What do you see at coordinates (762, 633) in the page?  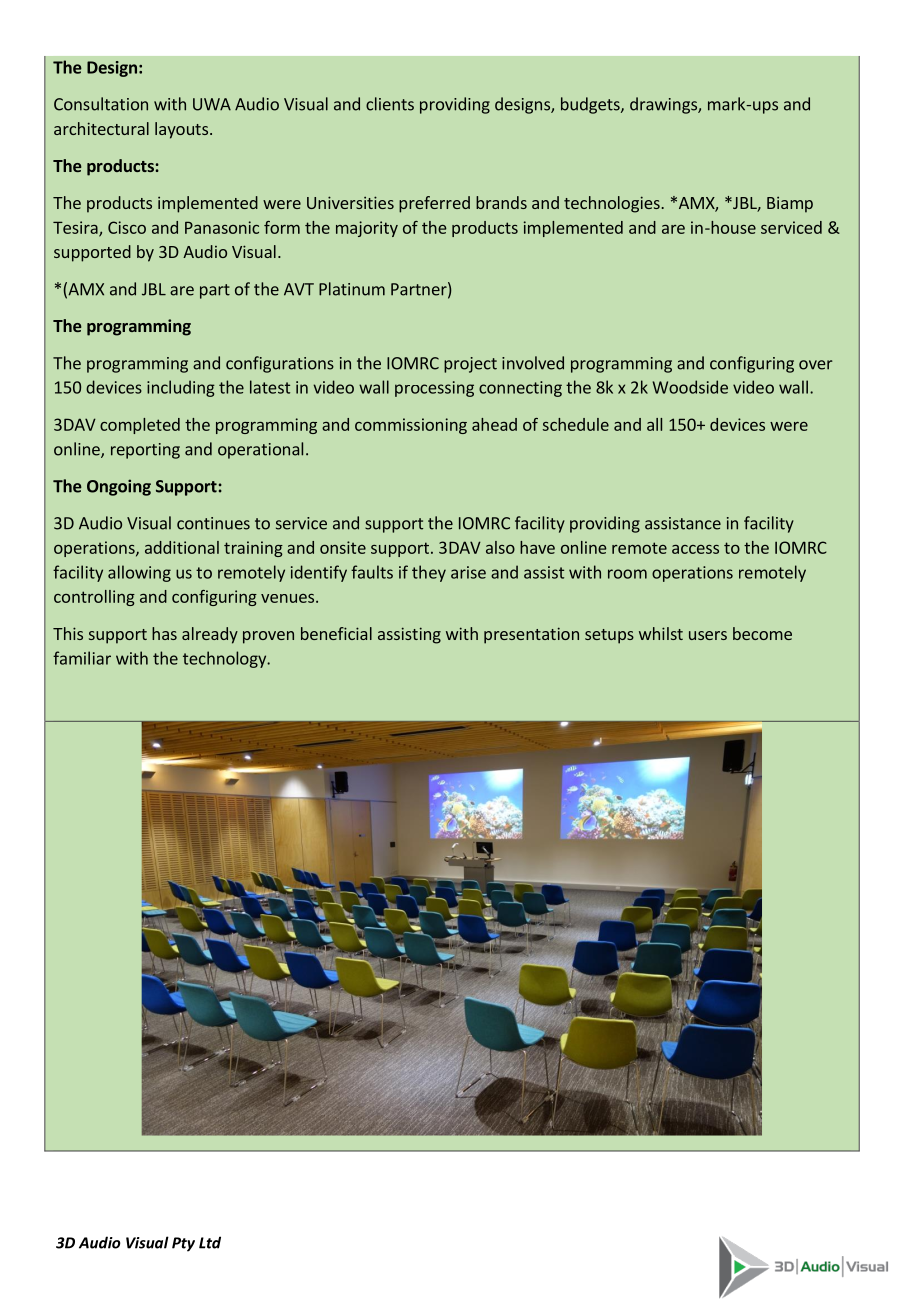 I see `become` at bounding box center [762, 633].
